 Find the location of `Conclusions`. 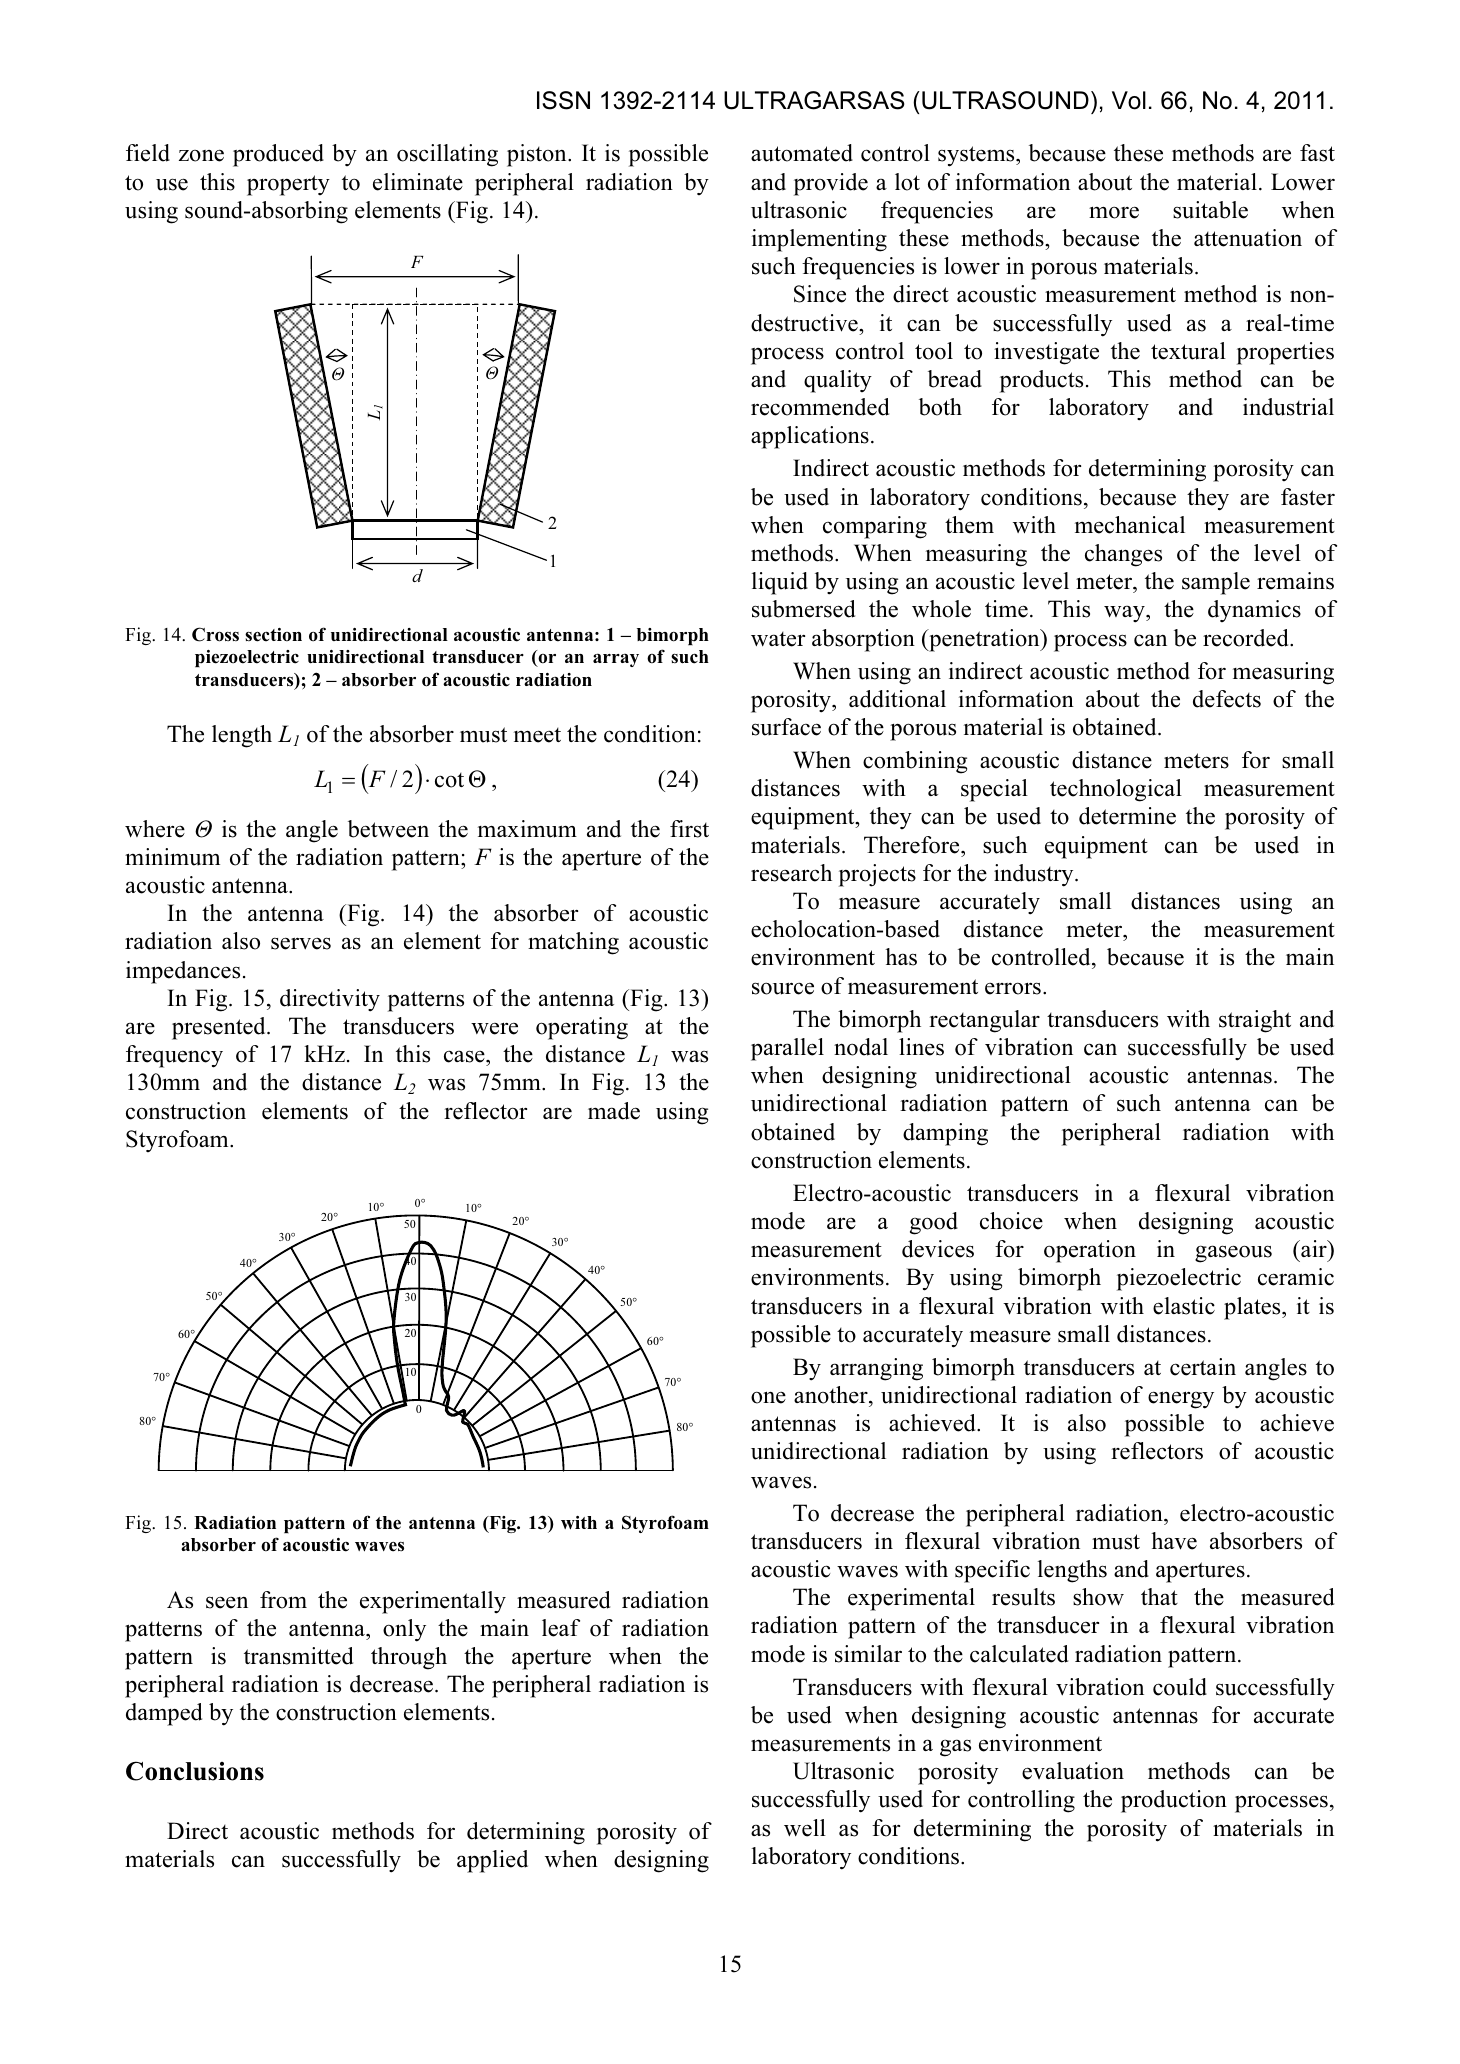

Conclusions is located at coordinates (195, 1771).
